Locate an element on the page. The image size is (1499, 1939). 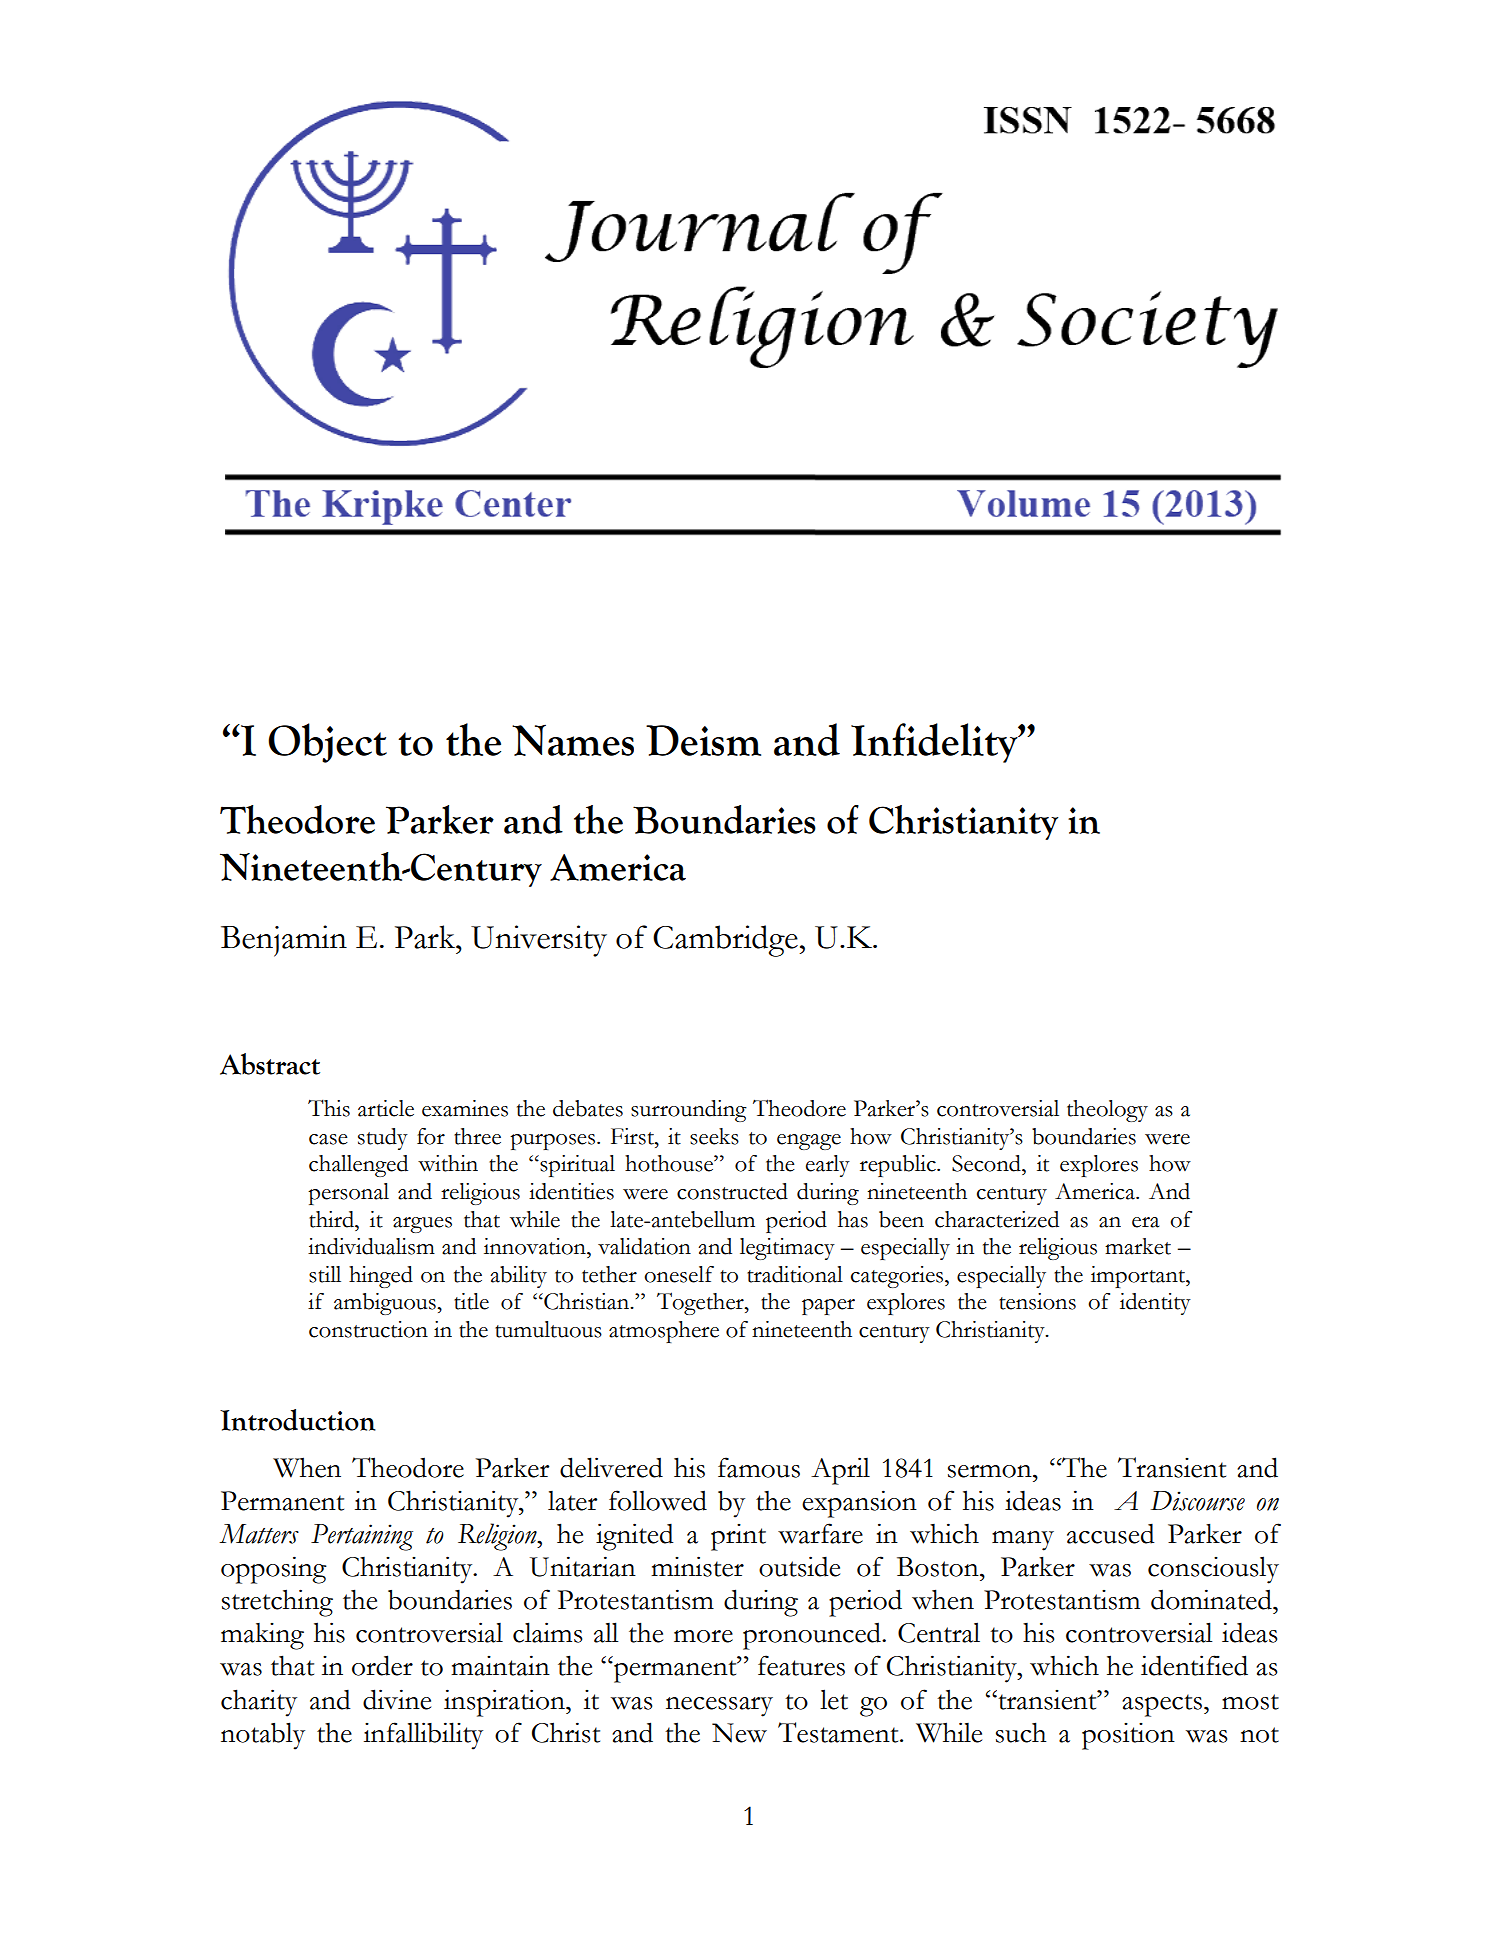
surrounding is located at coordinates (689, 1111).
